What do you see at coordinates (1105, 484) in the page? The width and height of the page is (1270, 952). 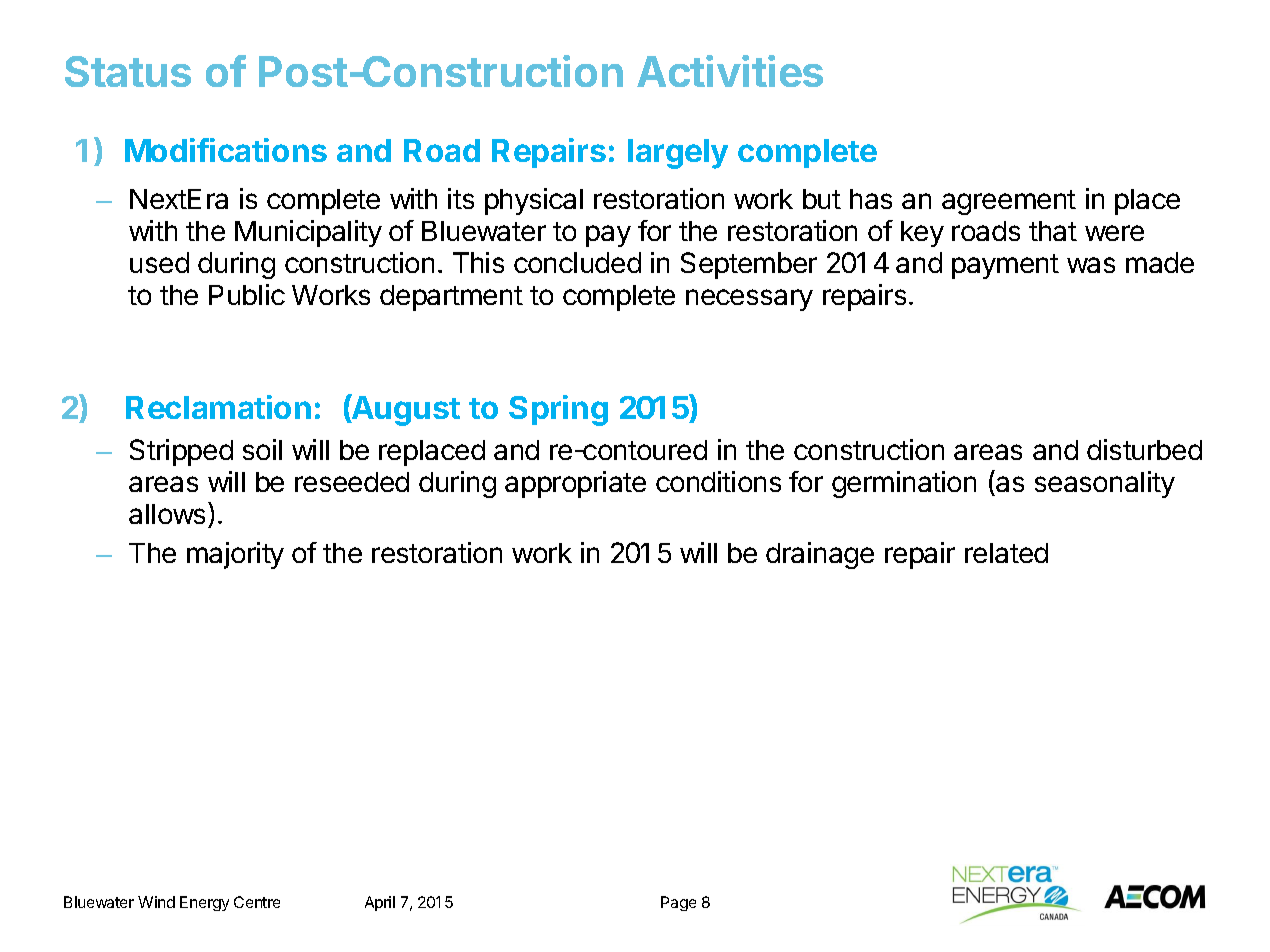 I see `seasonality` at bounding box center [1105, 484].
